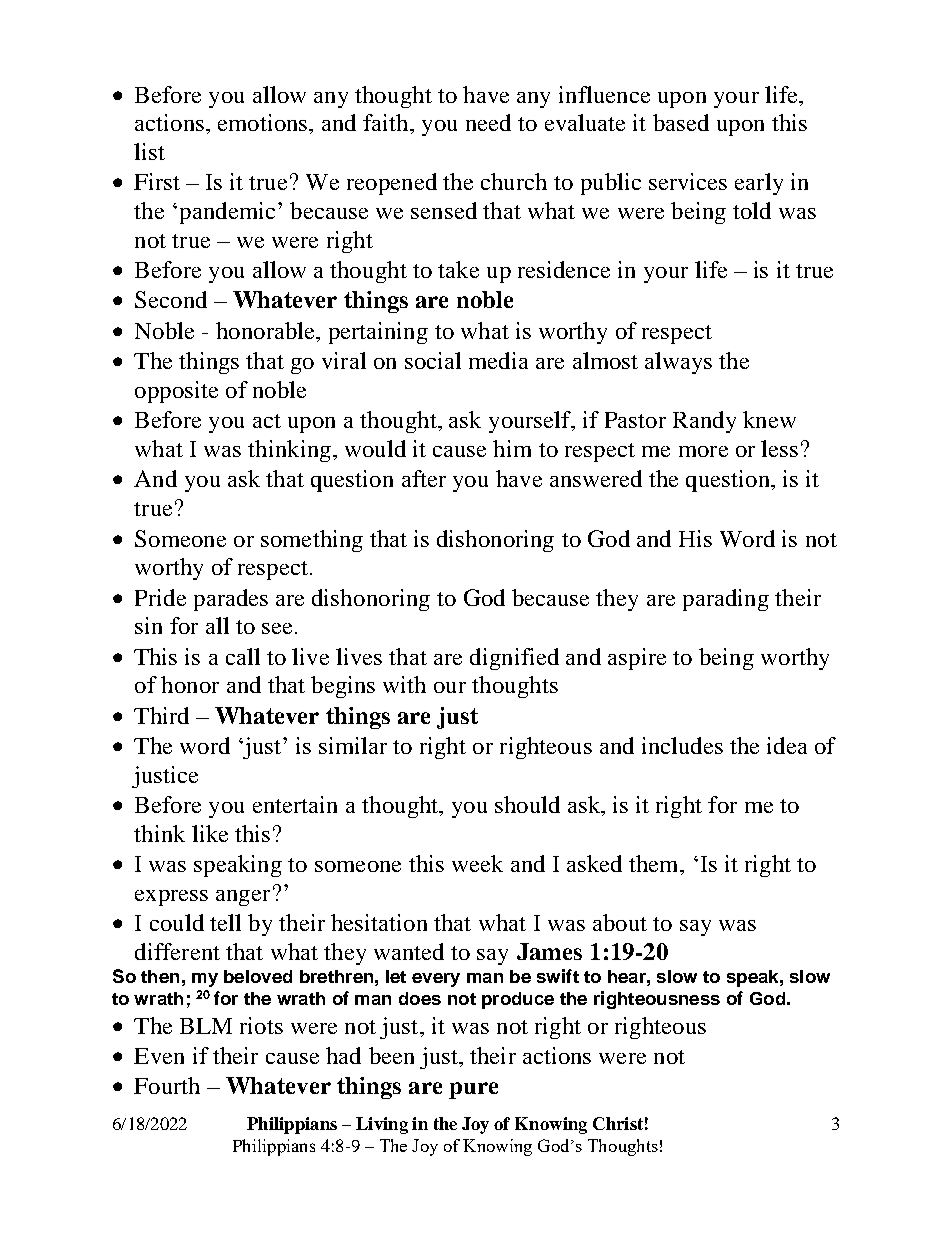  What do you see at coordinates (558, 976) in the screenshot?
I see `swift` at bounding box center [558, 976].
